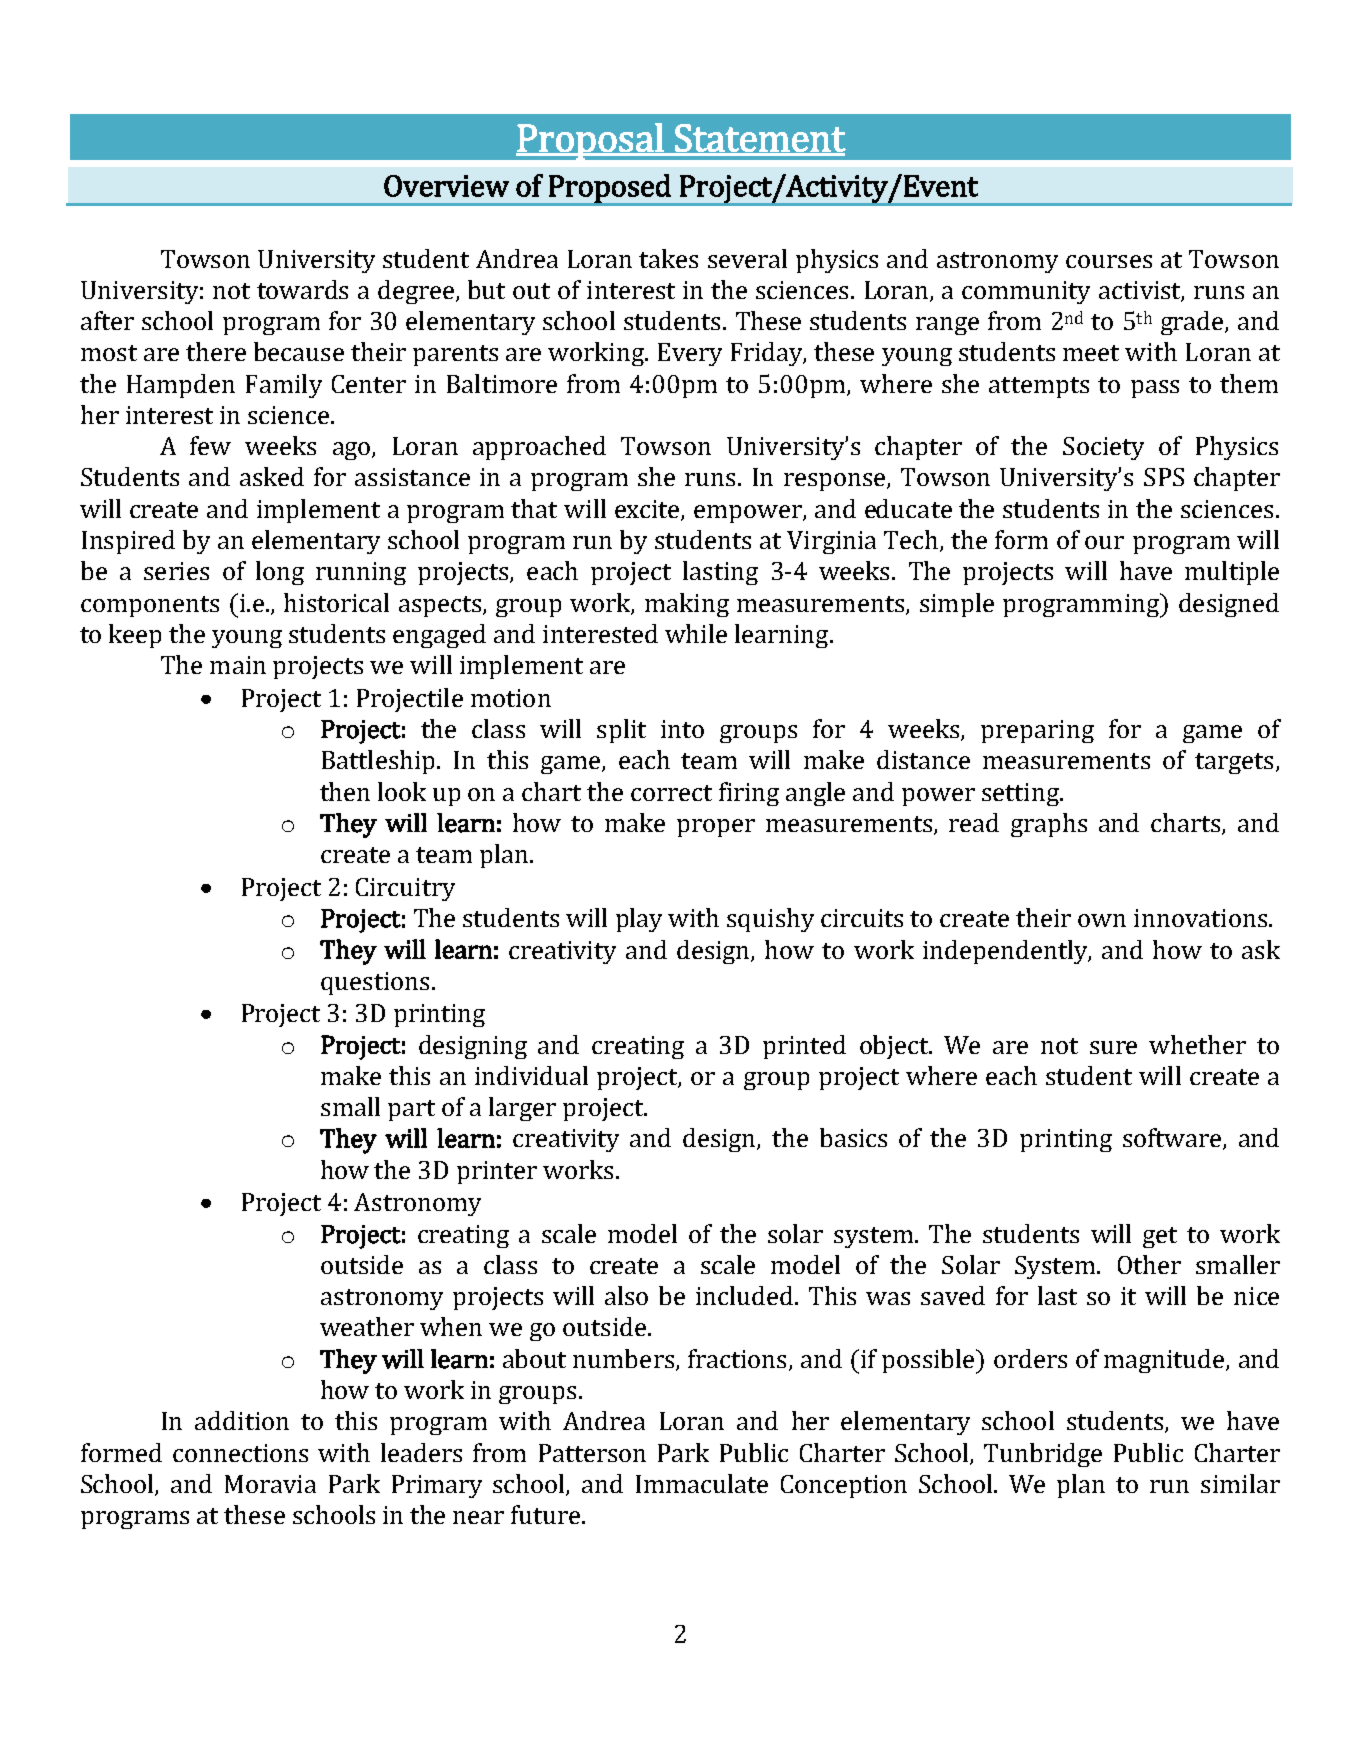 The image size is (1360, 1760). What do you see at coordinates (1043, 1455) in the document?
I see `Tunbridge` at bounding box center [1043, 1455].
